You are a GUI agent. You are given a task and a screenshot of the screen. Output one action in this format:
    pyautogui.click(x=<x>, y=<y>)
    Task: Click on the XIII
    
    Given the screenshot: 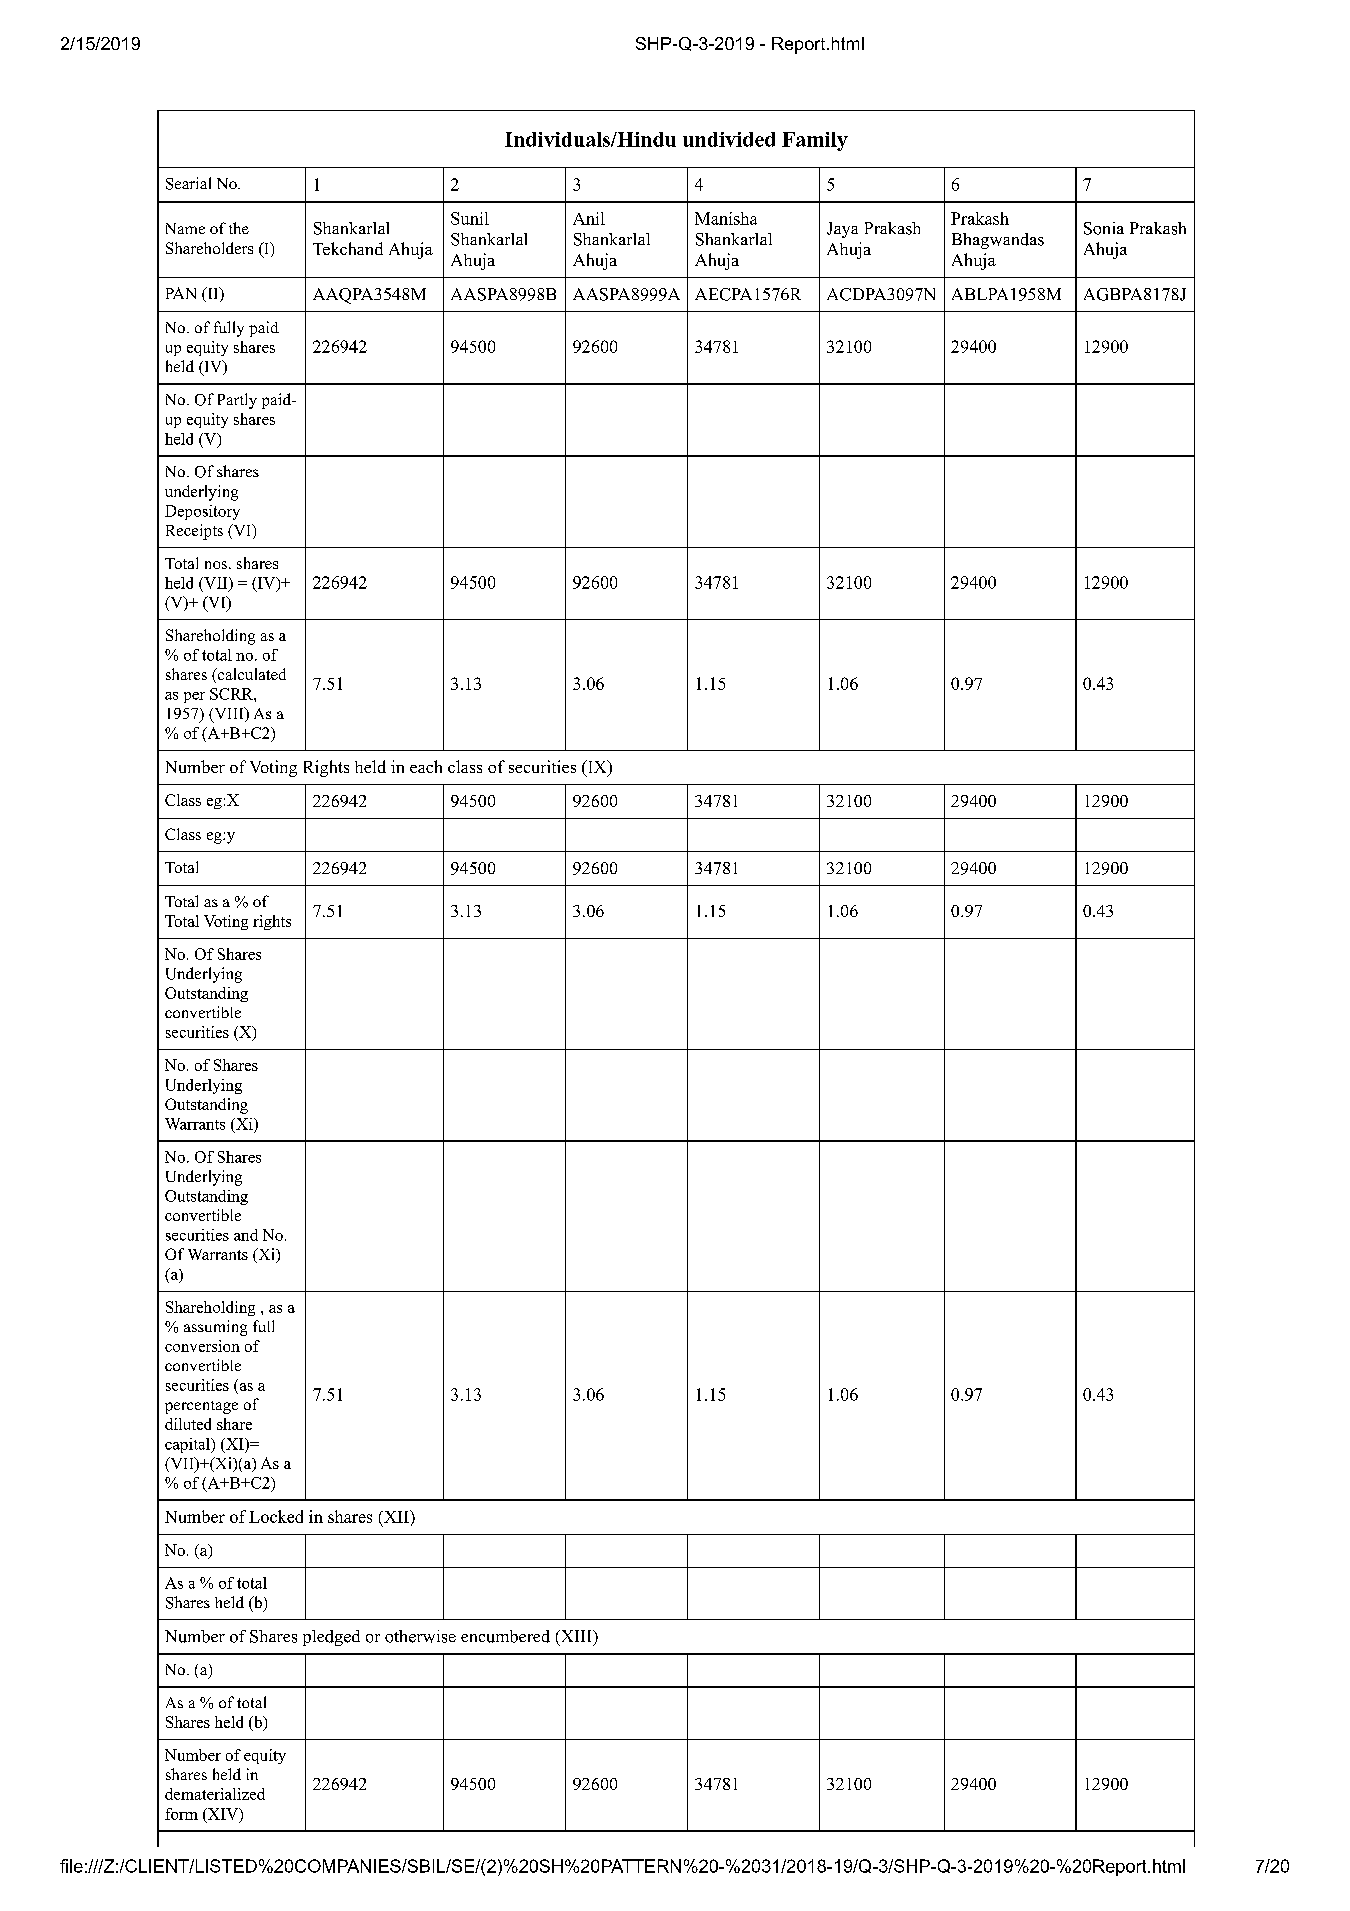 What is the action you would take?
    pyautogui.click(x=576, y=1637)
